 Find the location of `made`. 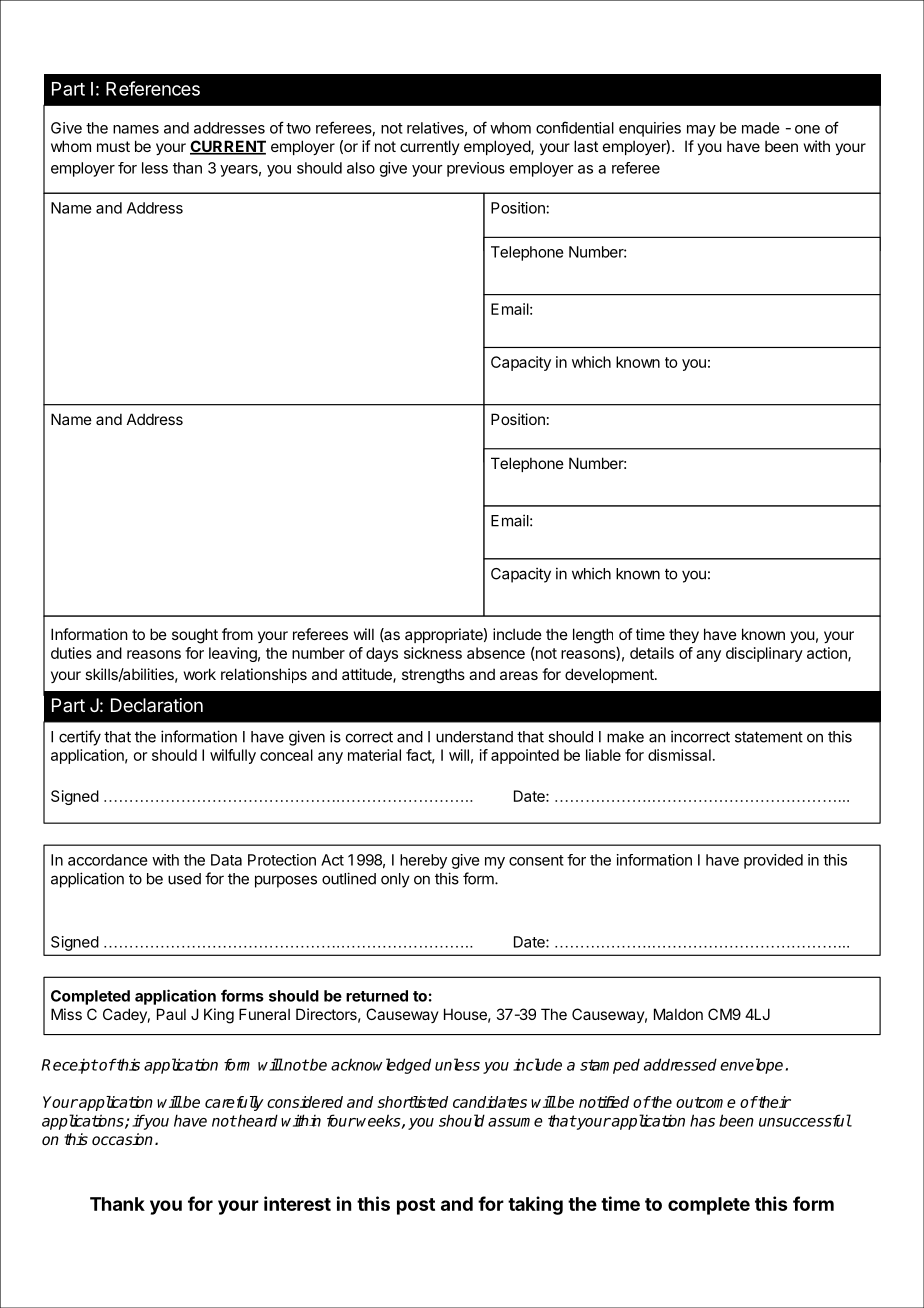

made is located at coordinates (761, 128).
